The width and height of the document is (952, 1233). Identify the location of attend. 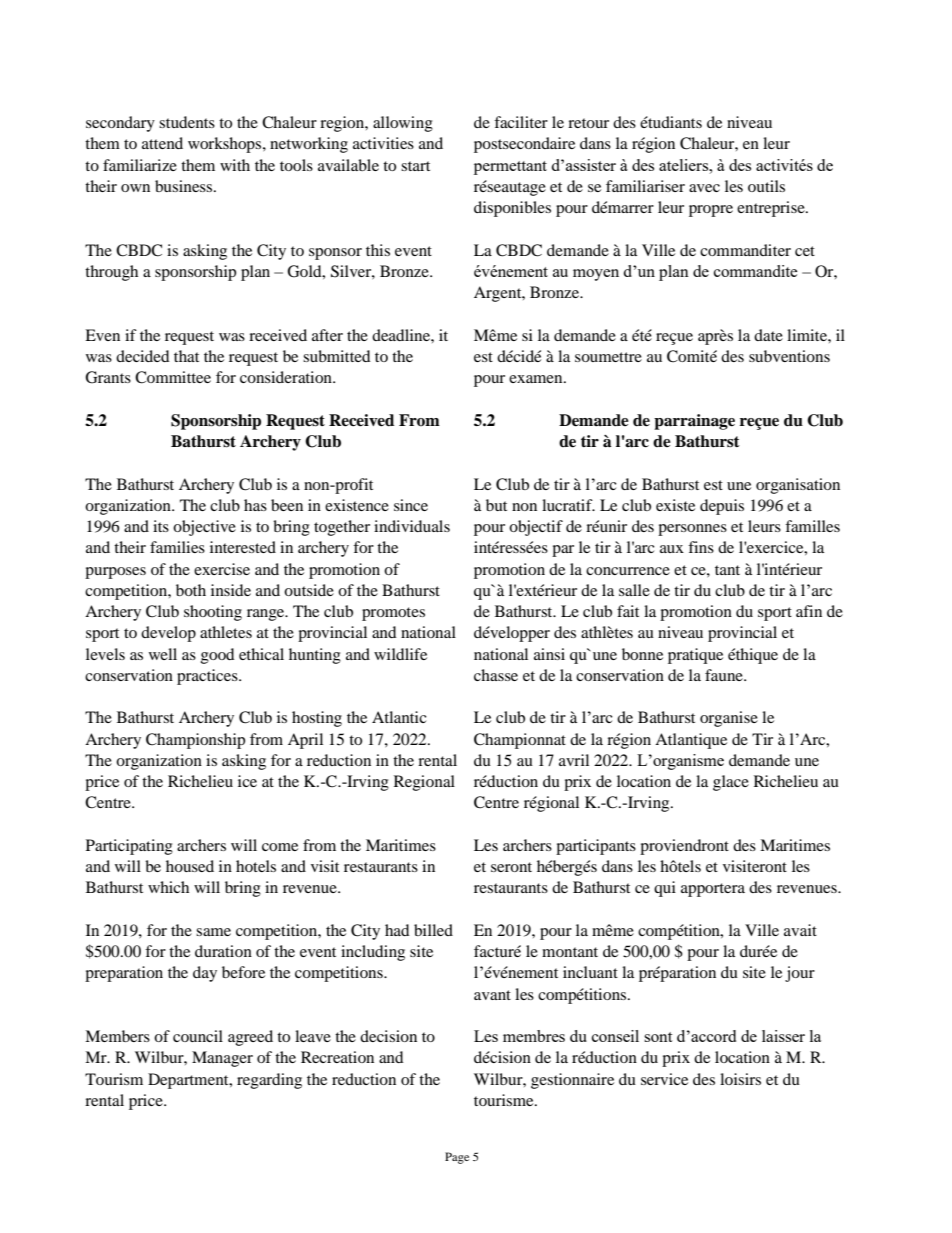
(162, 143).
